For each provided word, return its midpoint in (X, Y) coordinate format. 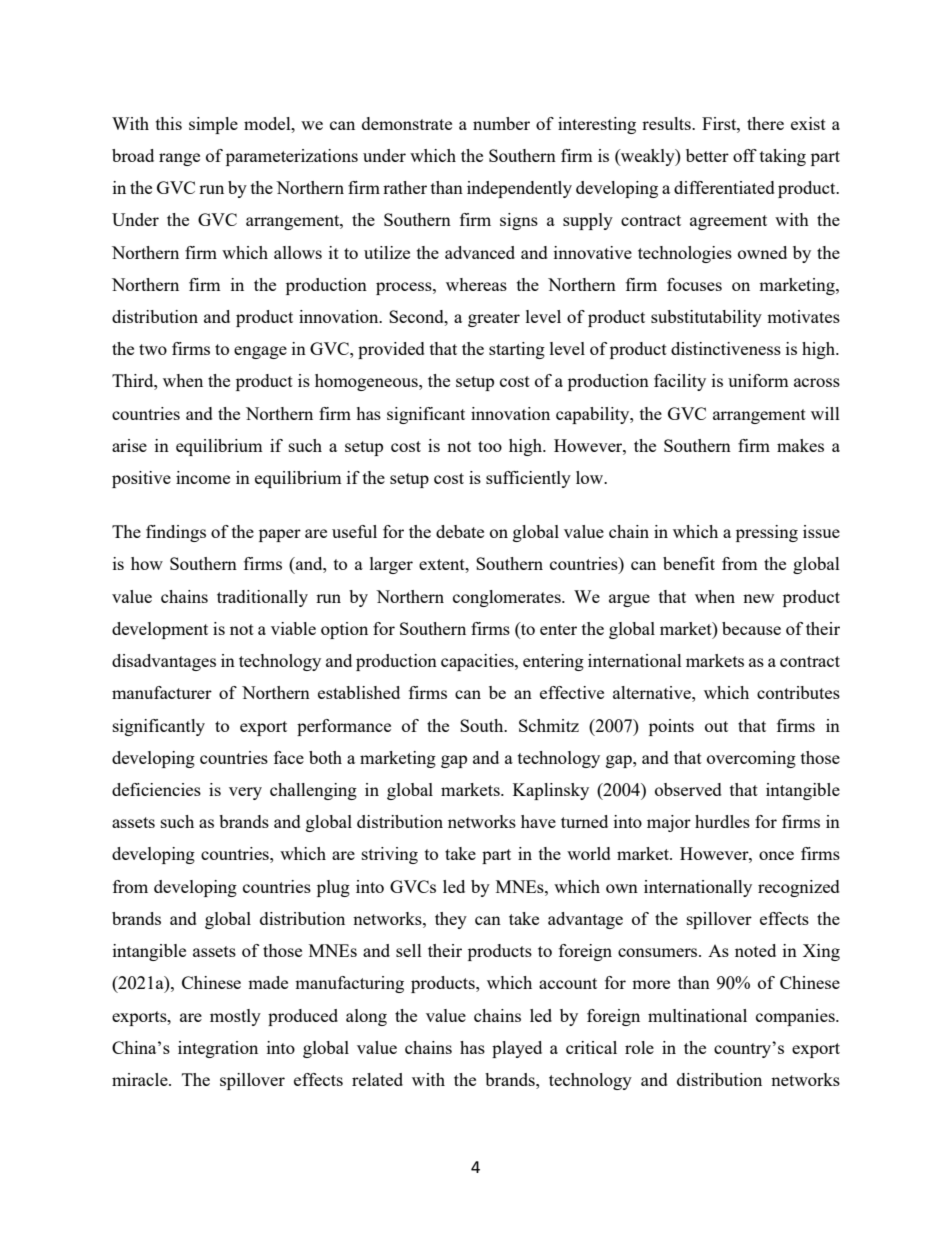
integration (218, 1049)
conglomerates (508, 598)
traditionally (262, 598)
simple (213, 125)
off (745, 155)
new (758, 598)
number (501, 123)
